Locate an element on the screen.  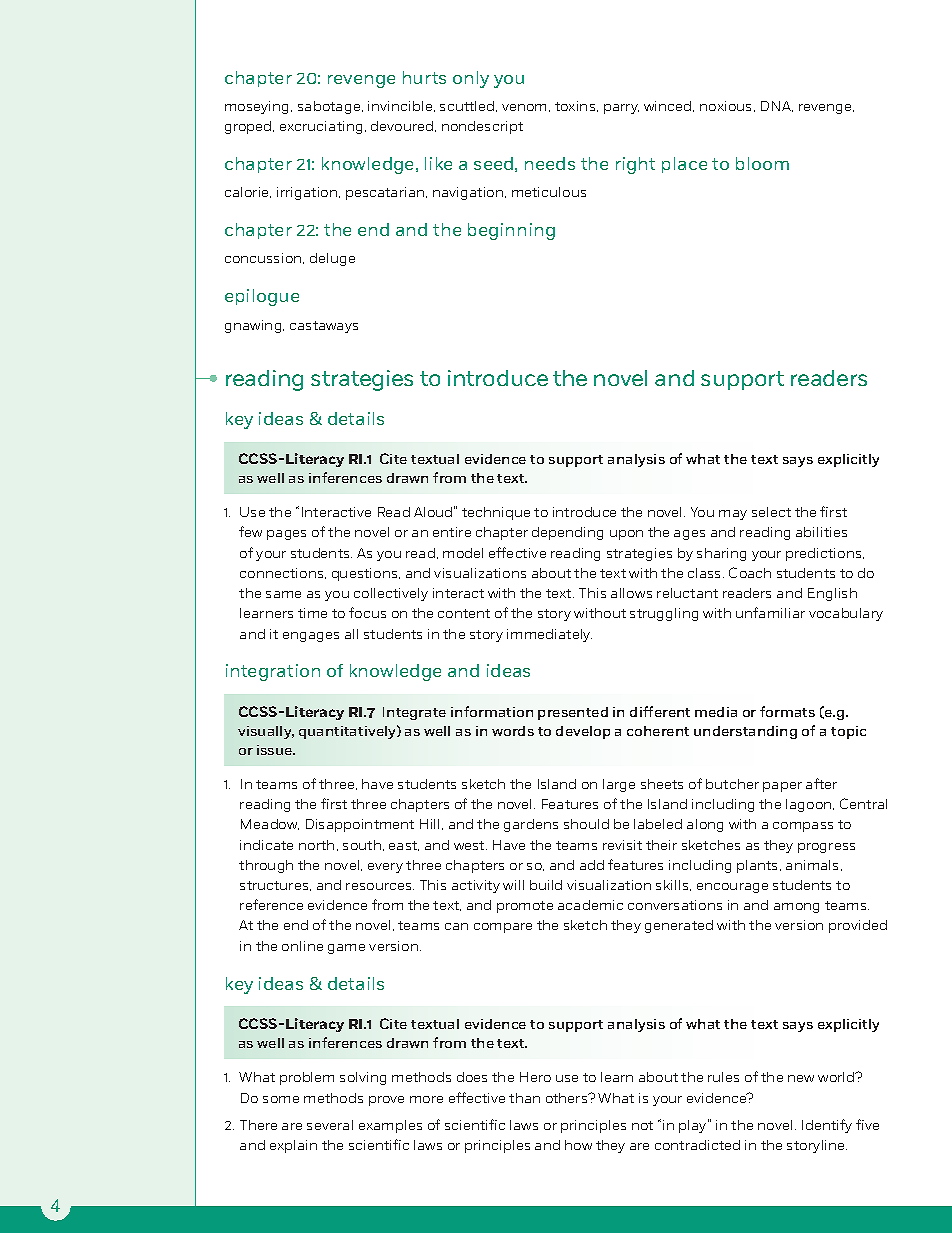
castaways is located at coordinates (324, 327).
